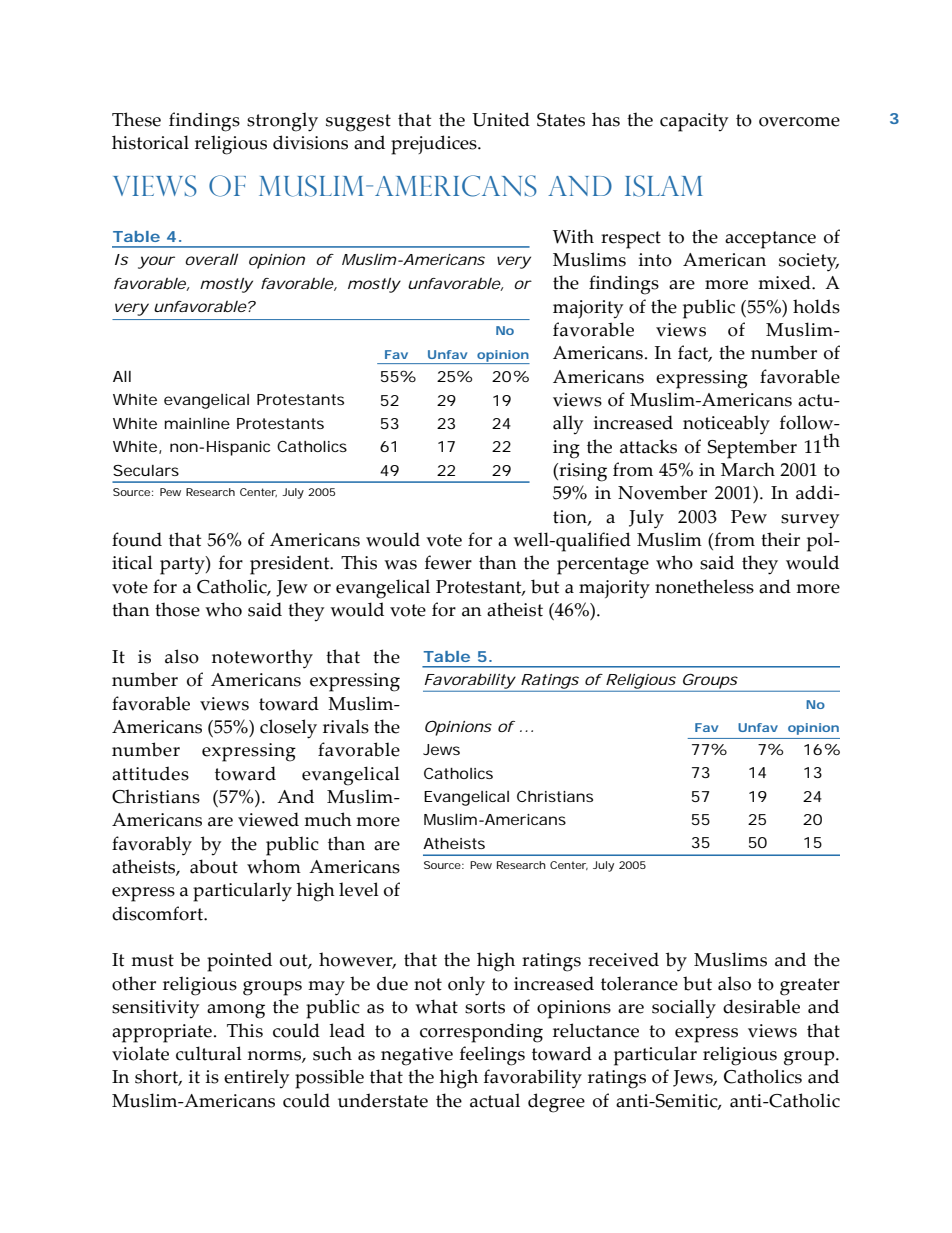 This screenshot has height=1233, width=952. What do you see at coordinates (573, 236) in the screenshot?
I see `With` at bounding box center [573, 236].
